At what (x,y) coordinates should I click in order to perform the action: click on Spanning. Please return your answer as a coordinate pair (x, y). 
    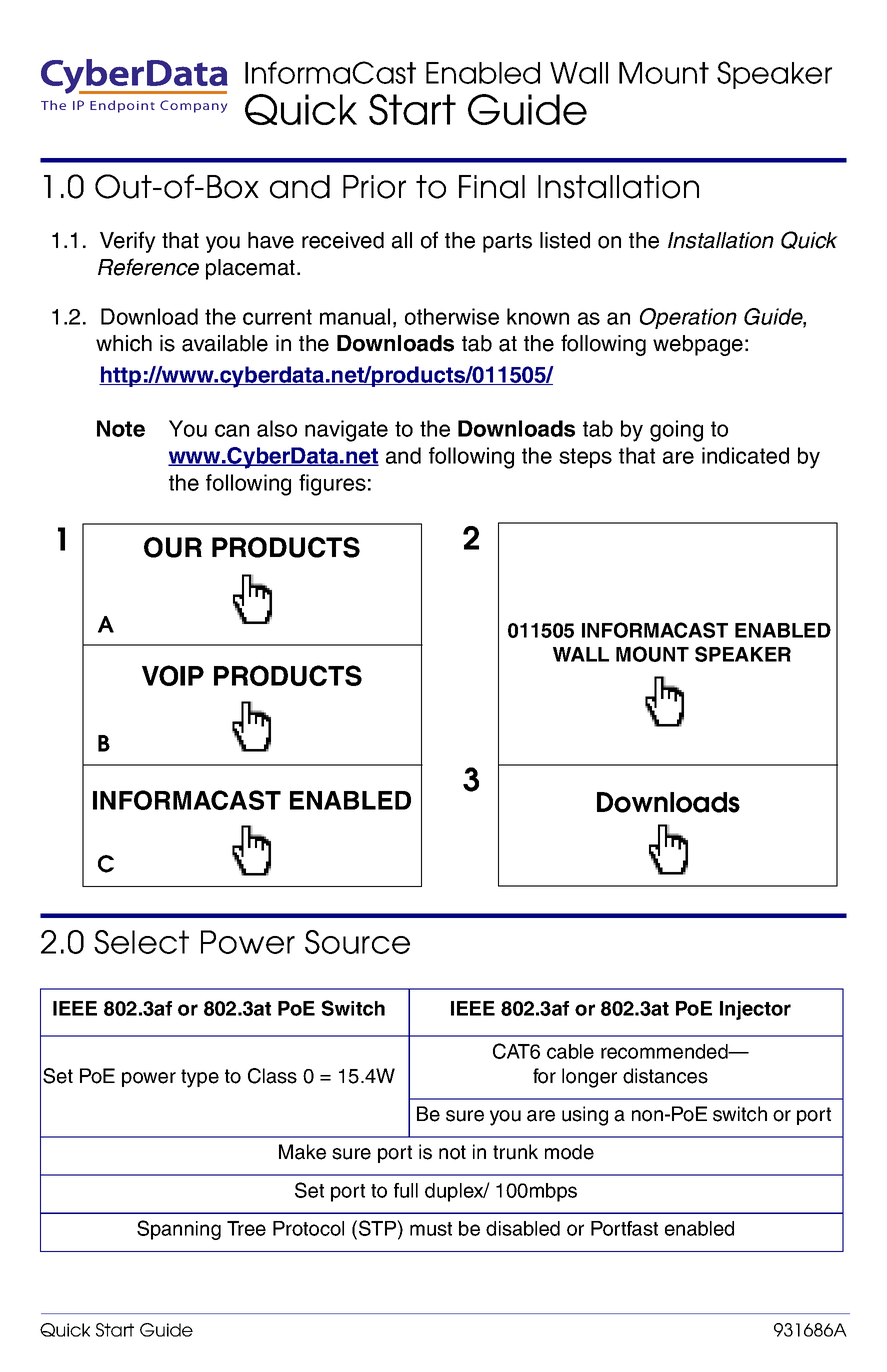
    Looking at the image, I should click on (179, 1230).
